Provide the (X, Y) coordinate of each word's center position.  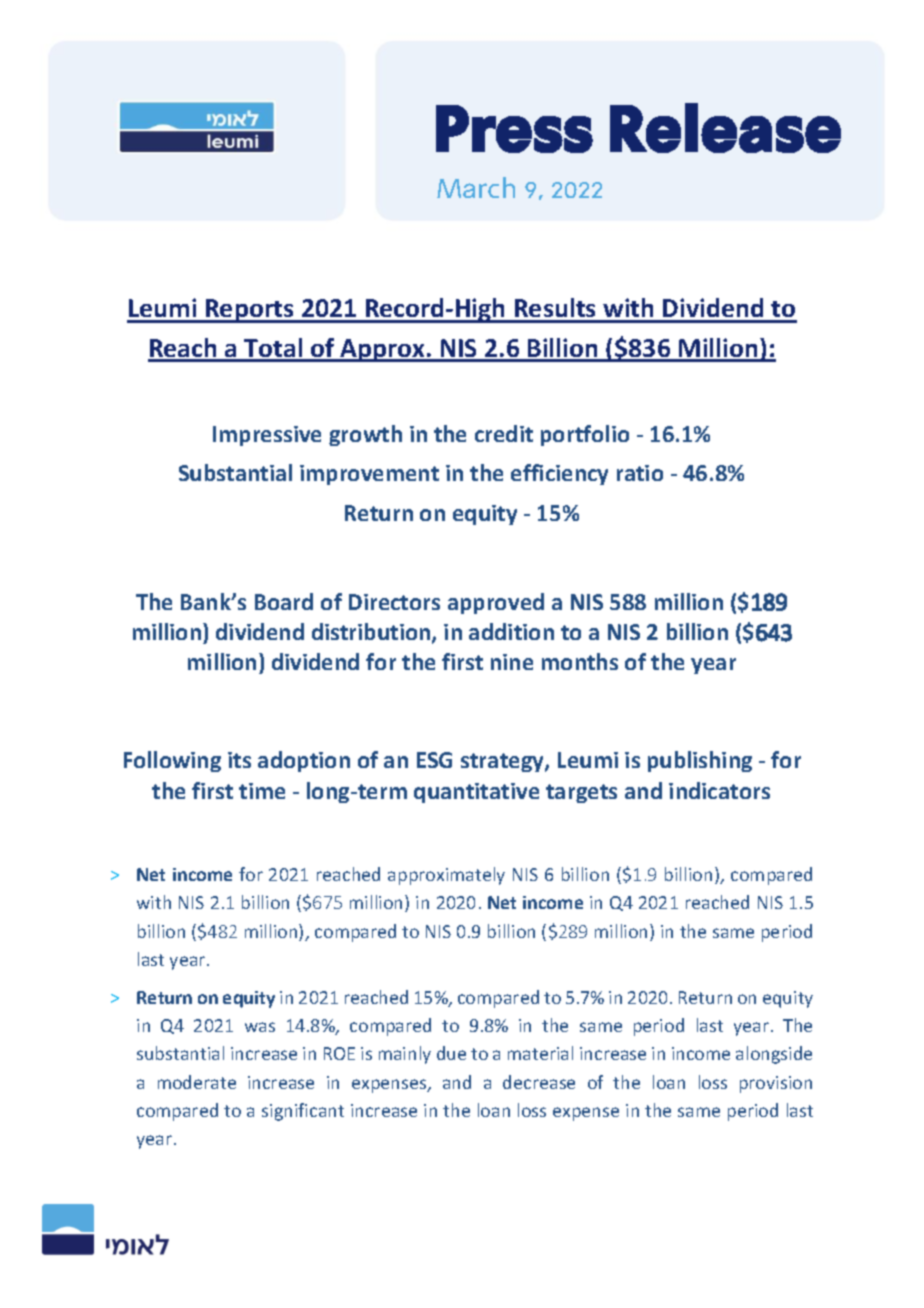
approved (496, 603)
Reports (250, 311)
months (580, 661)
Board (284, 601)
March (476, 187)
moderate (197, 1082)
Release (725, 128)
